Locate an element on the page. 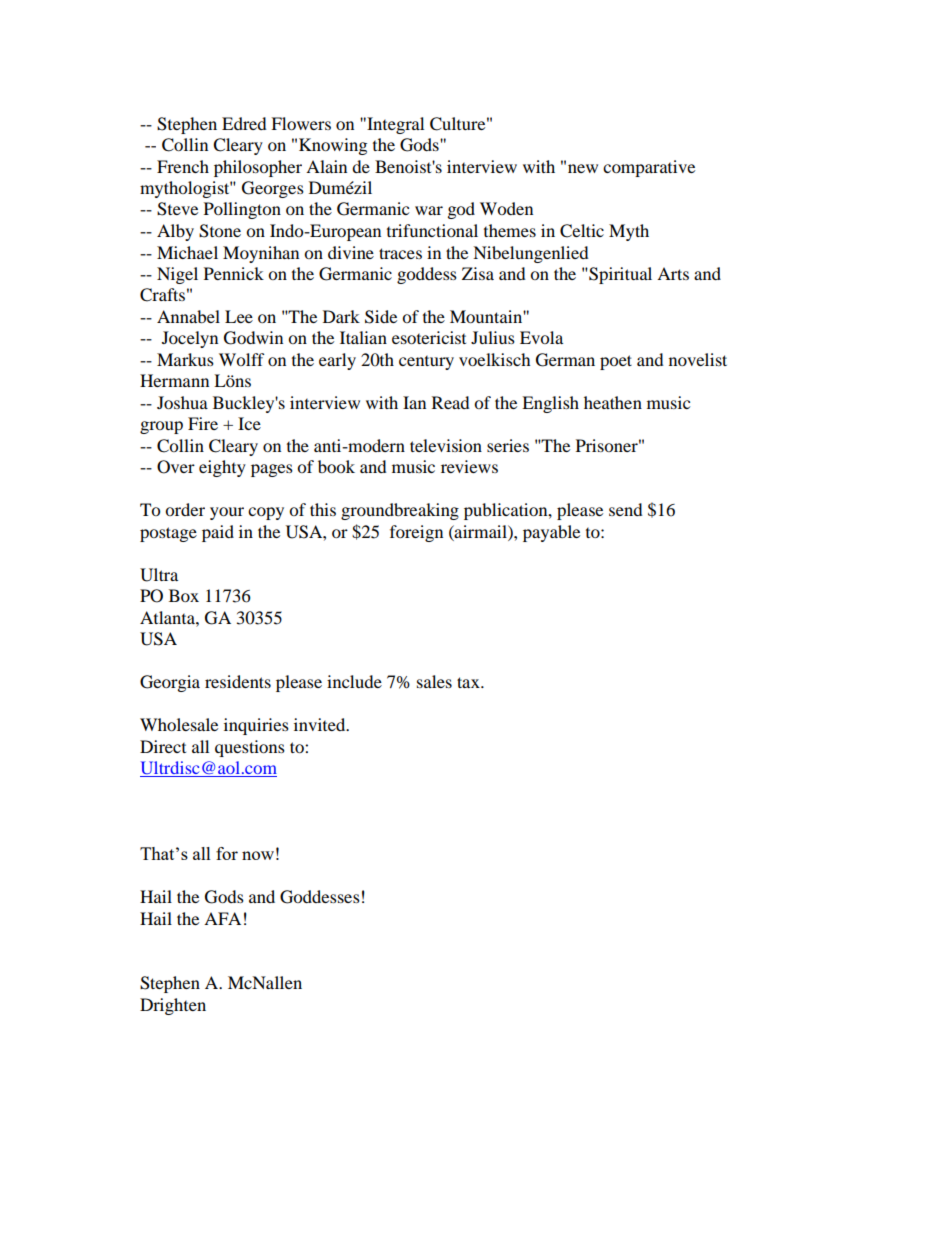 This image has width=952, height=1233. invited is located at coordinates (321, 724).
